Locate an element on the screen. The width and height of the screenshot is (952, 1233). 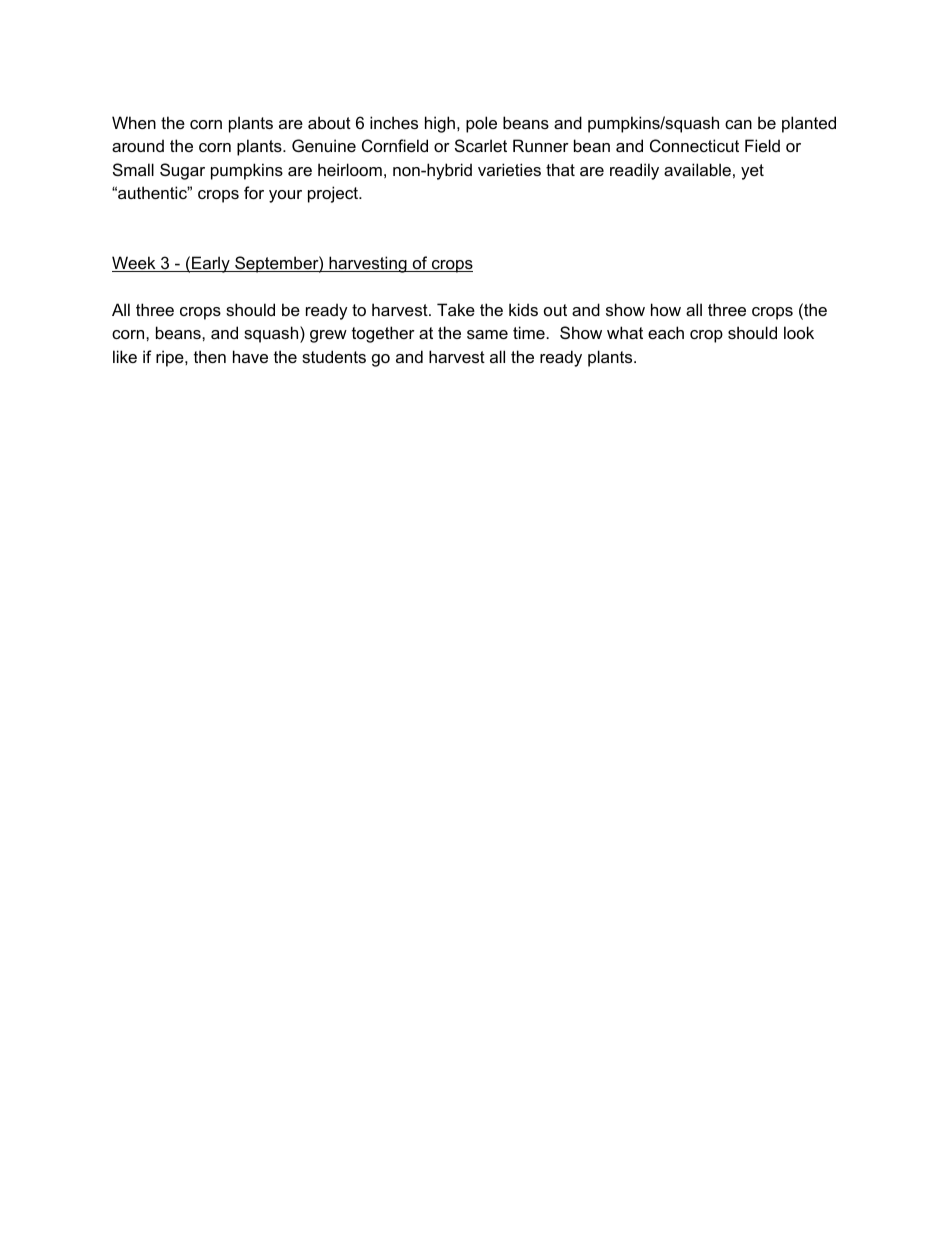
Early is located at coordinates (211, 264).
